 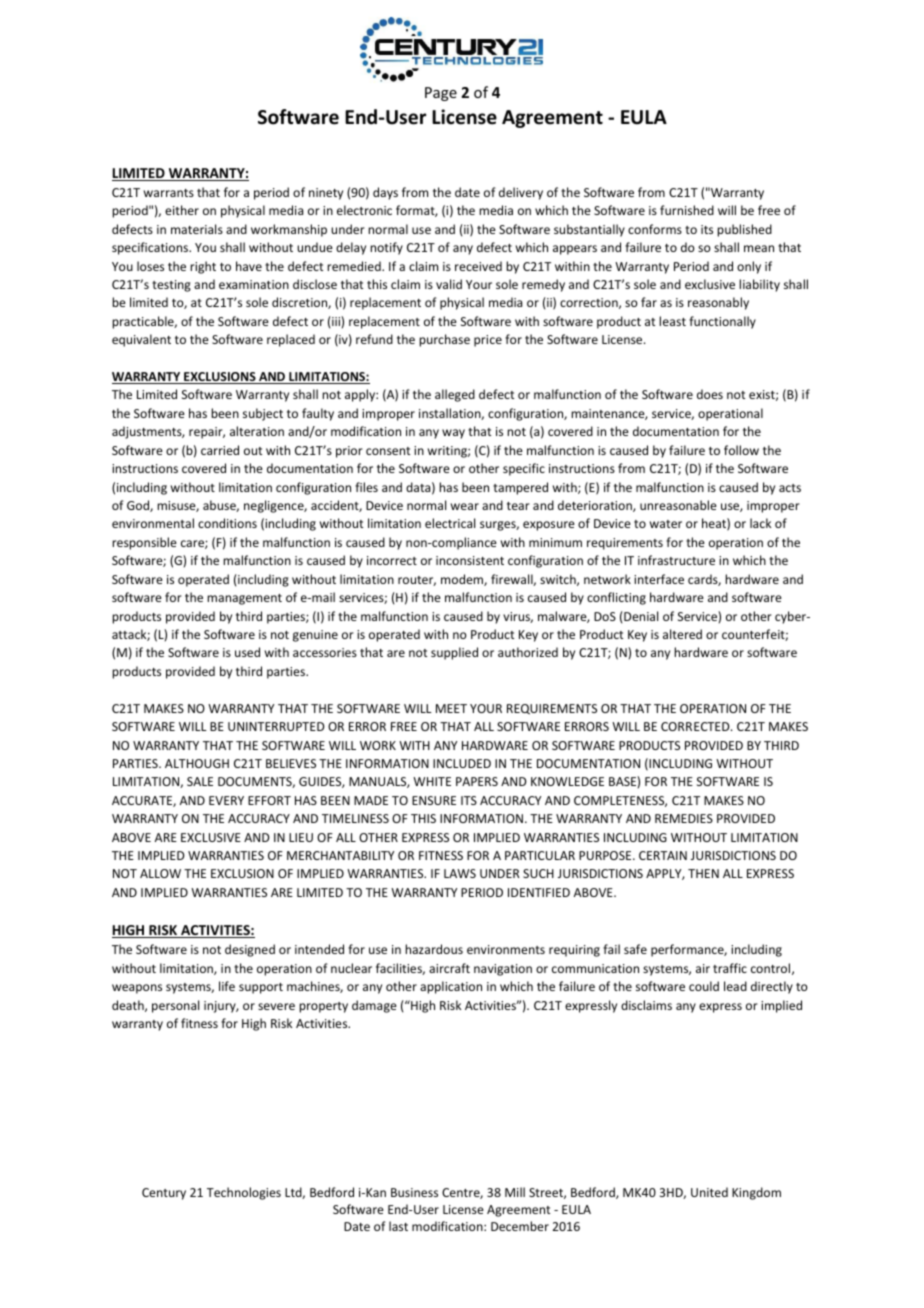 What do you see at coordinates (687, 210) in the image?
I see `furnished` at bounding box center [687, 210].
